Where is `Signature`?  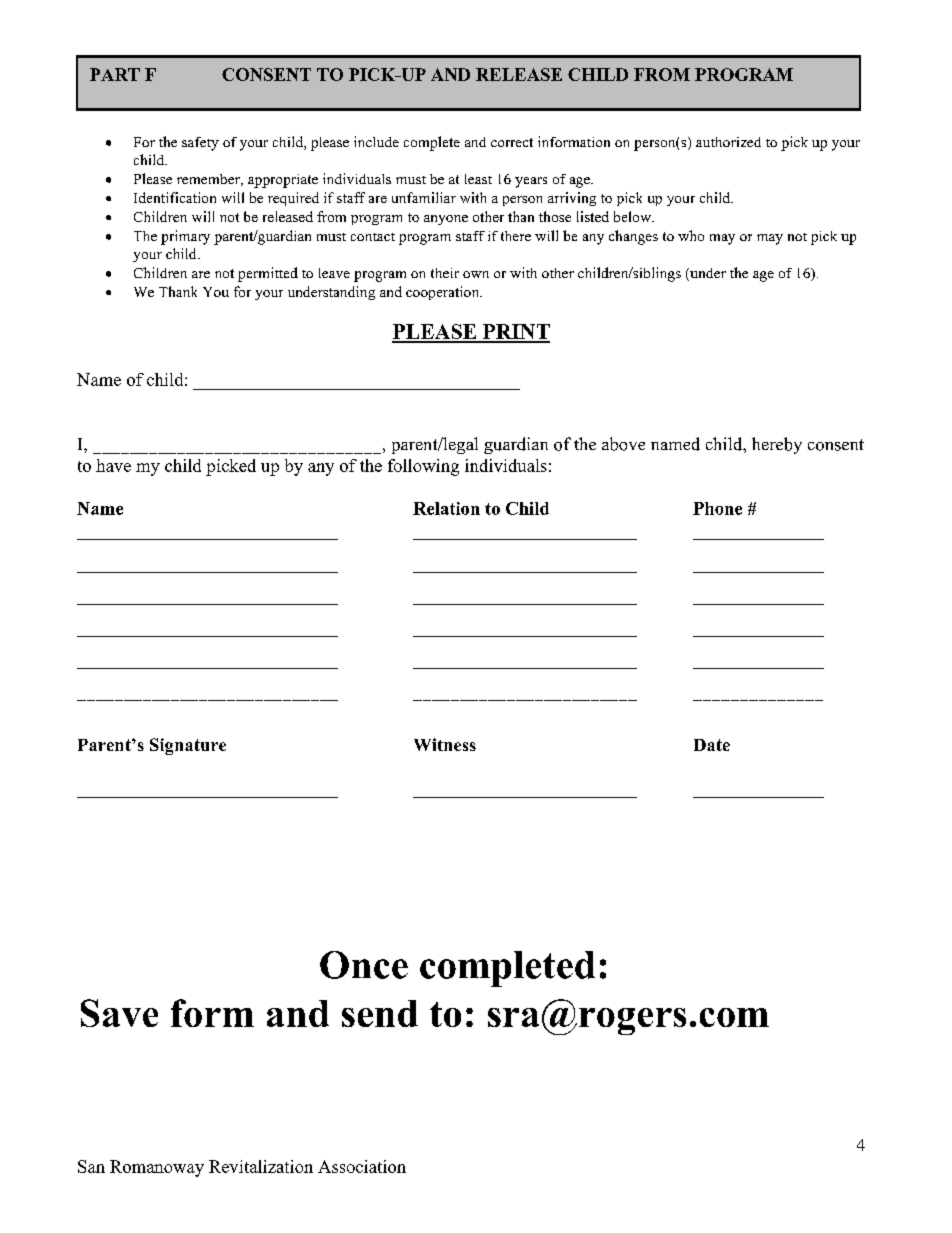 Signature is located at coordinates (188, 746).
